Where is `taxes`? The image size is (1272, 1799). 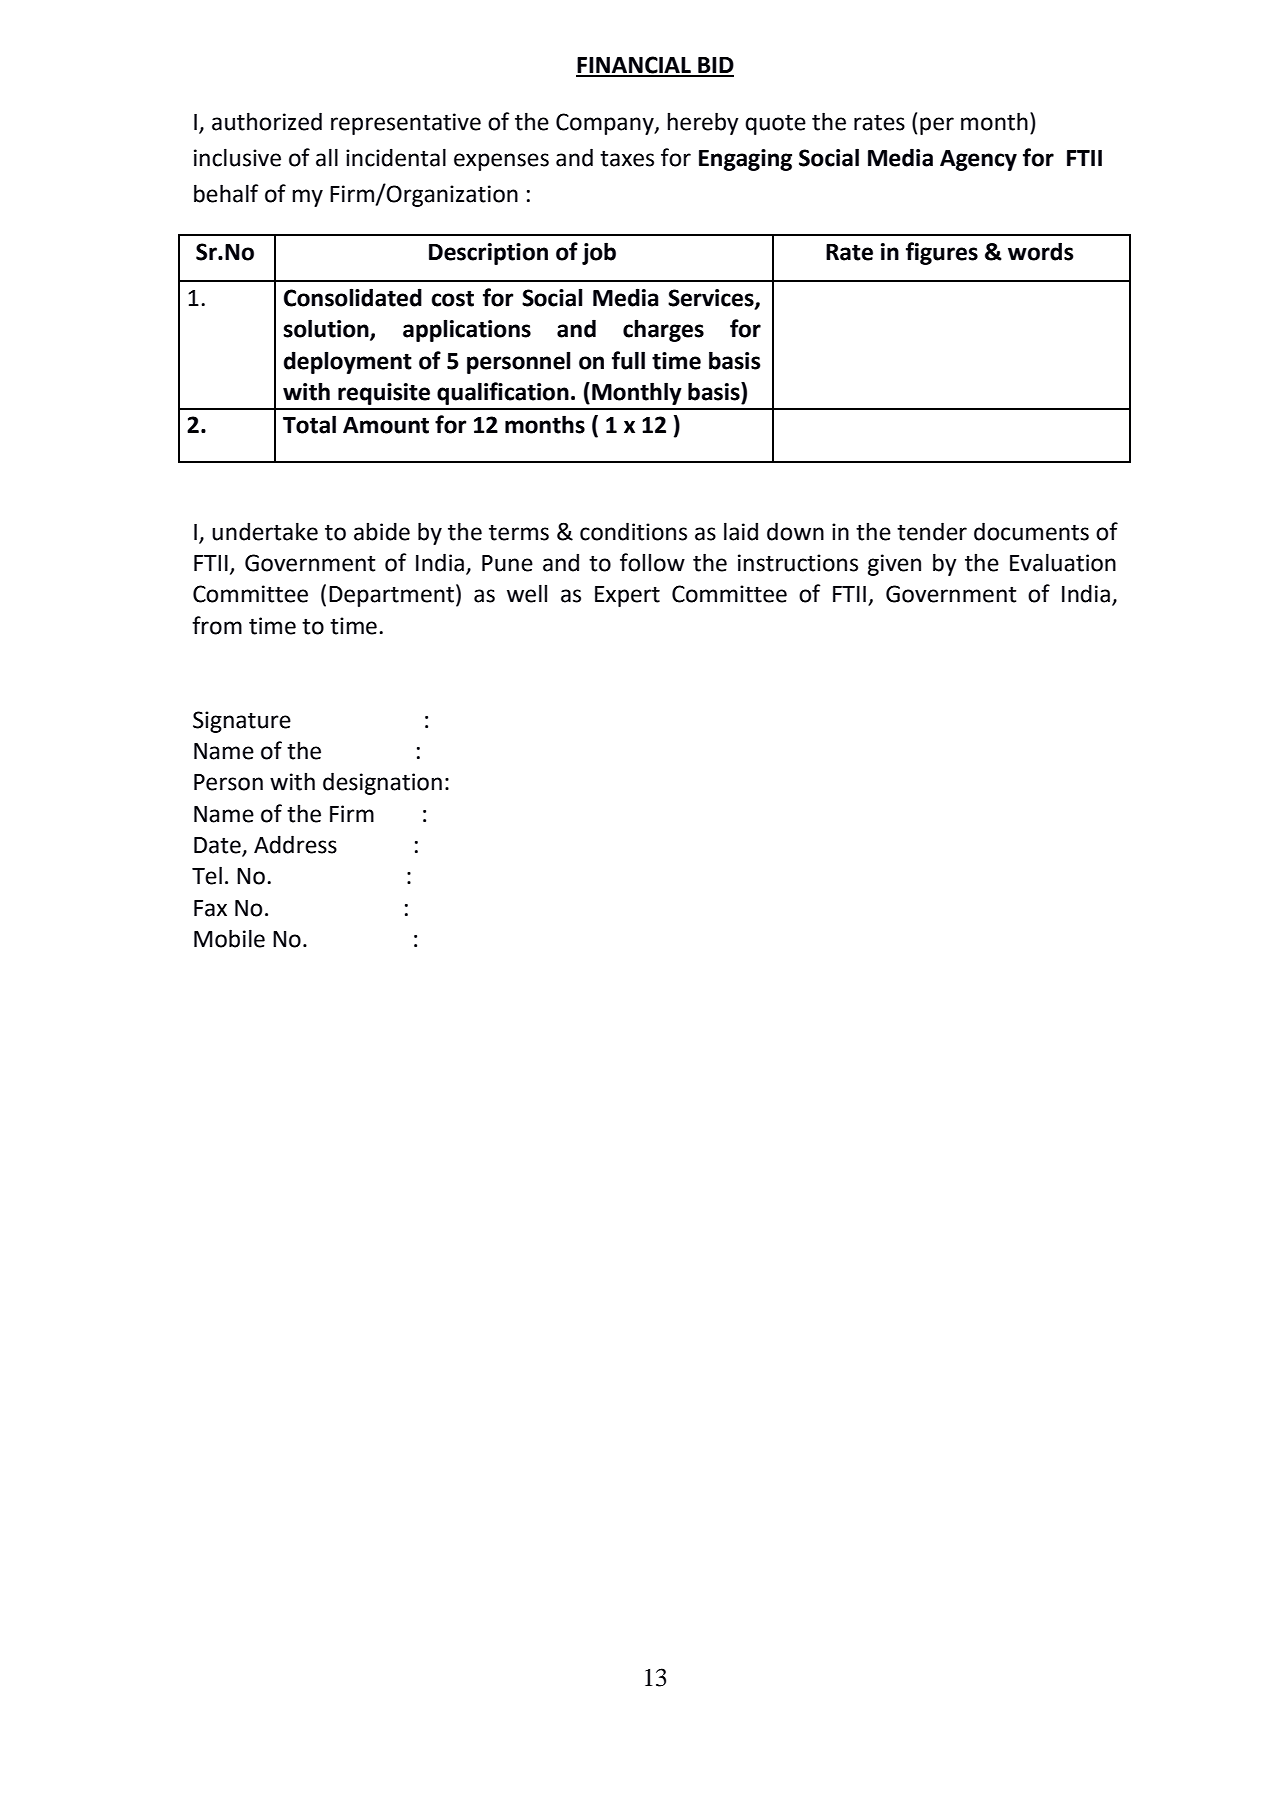 taxes is located at coordinates (627, 158).
